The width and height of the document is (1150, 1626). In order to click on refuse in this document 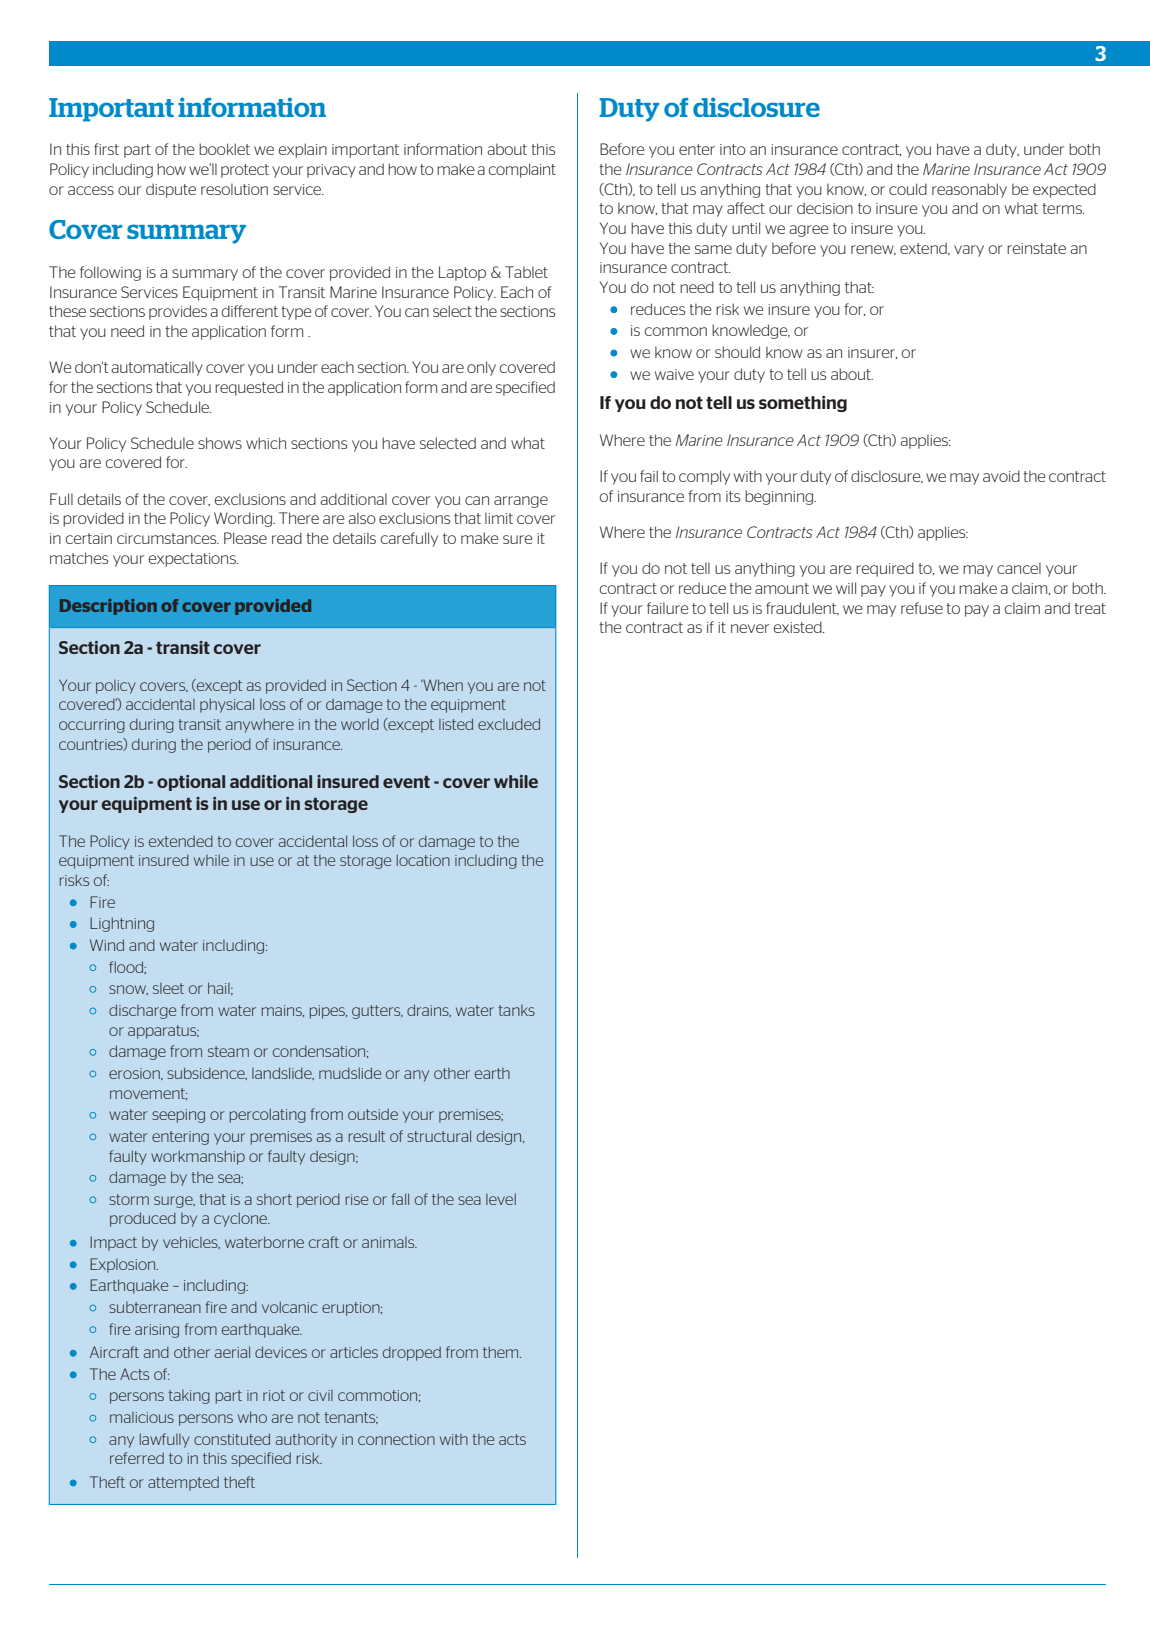, I will do `click(922, 608)`.
